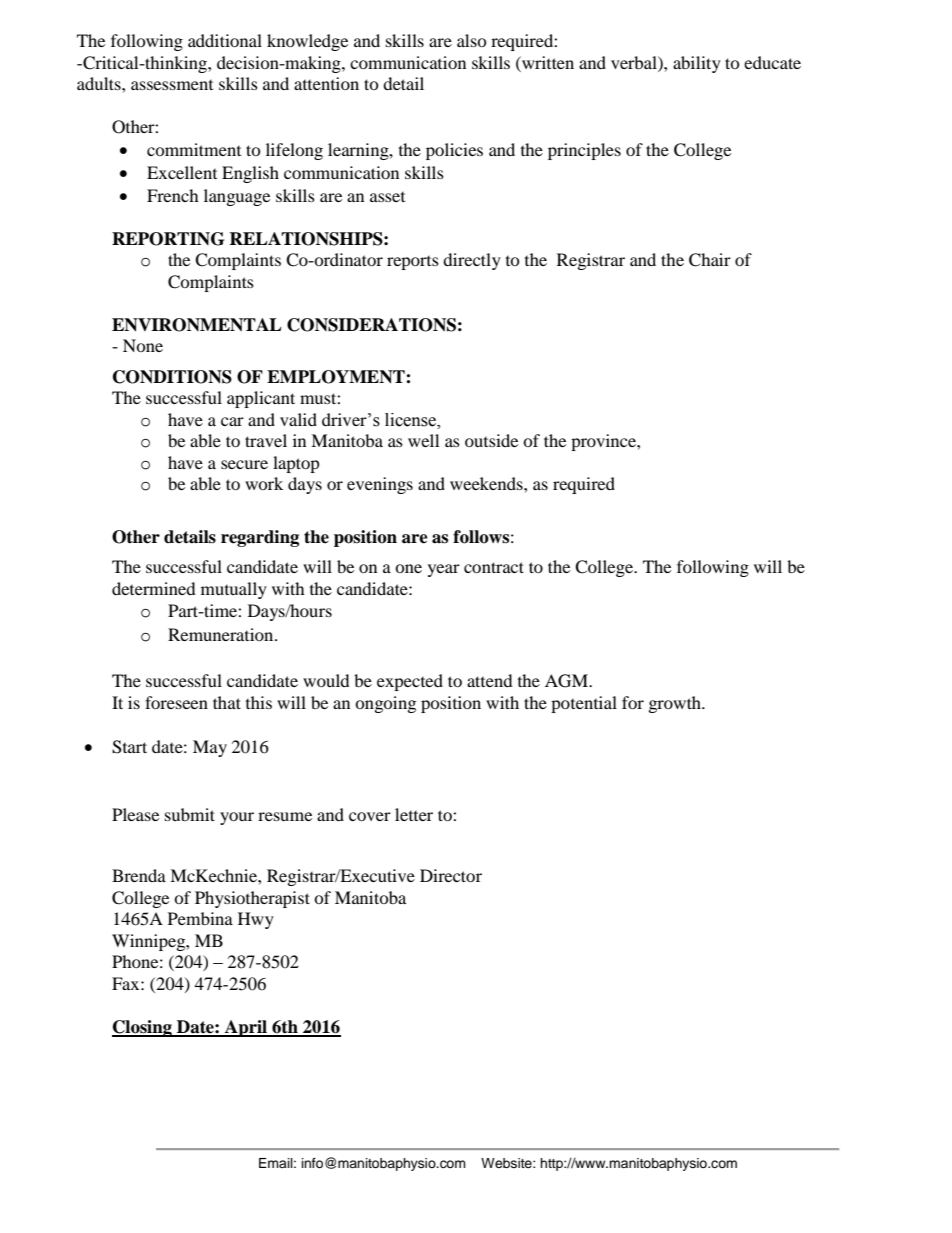 This page has height=1233, width=952. I want to click on Closing, so click(143, 1028).
